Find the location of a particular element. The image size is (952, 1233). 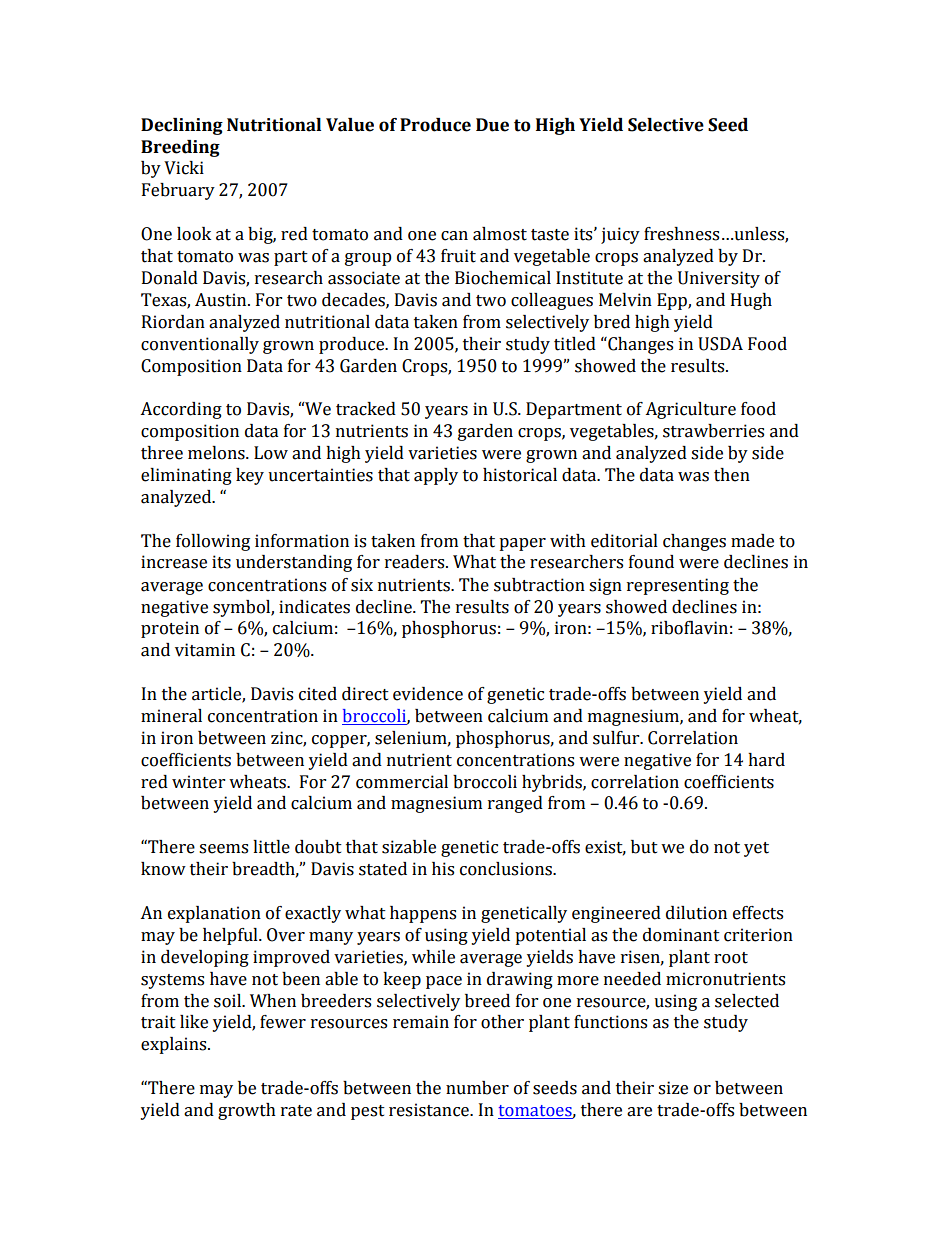

size is located at coordinates (673, 1088).
